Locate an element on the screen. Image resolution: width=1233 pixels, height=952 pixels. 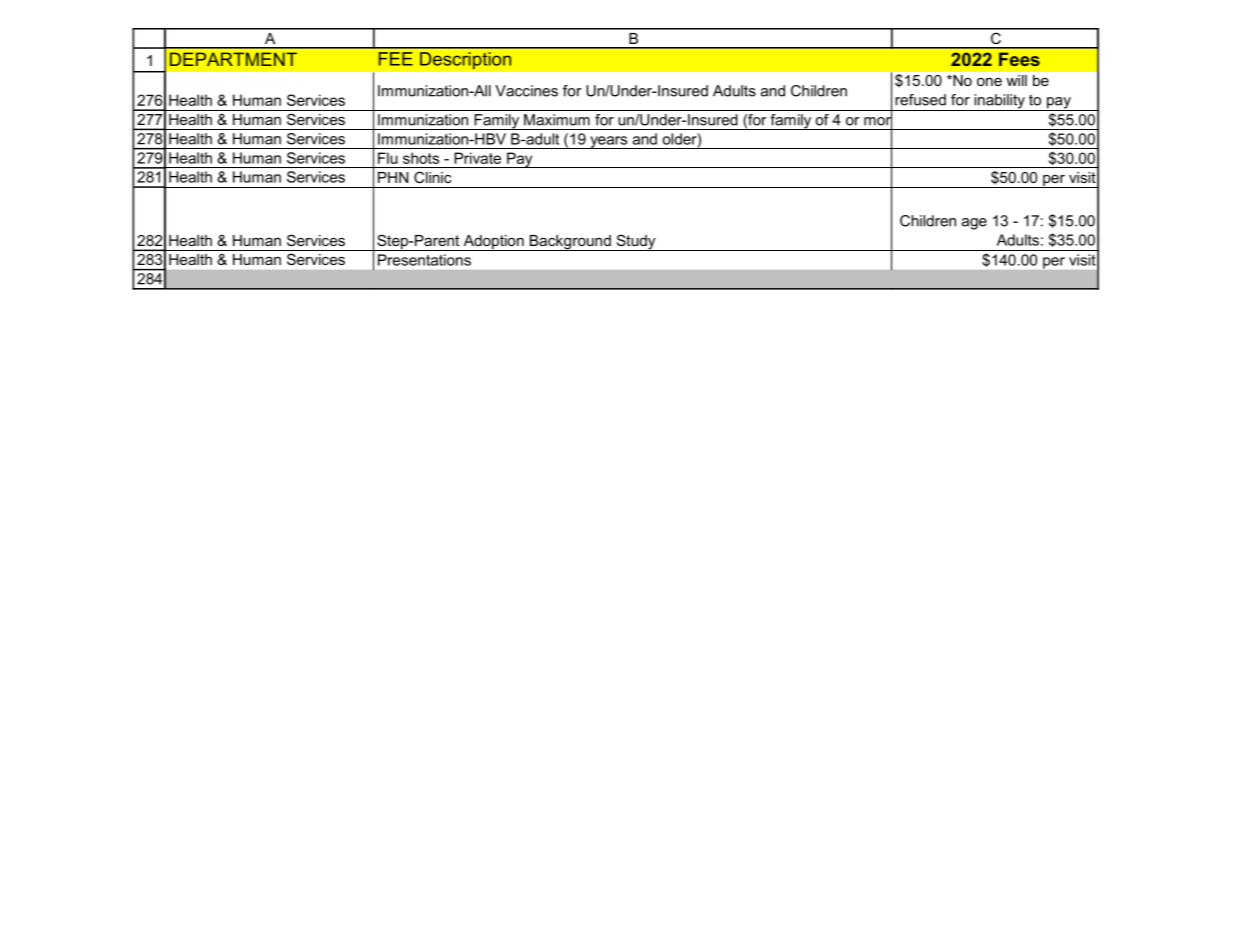
Study is located at coordinates (636, 242).
